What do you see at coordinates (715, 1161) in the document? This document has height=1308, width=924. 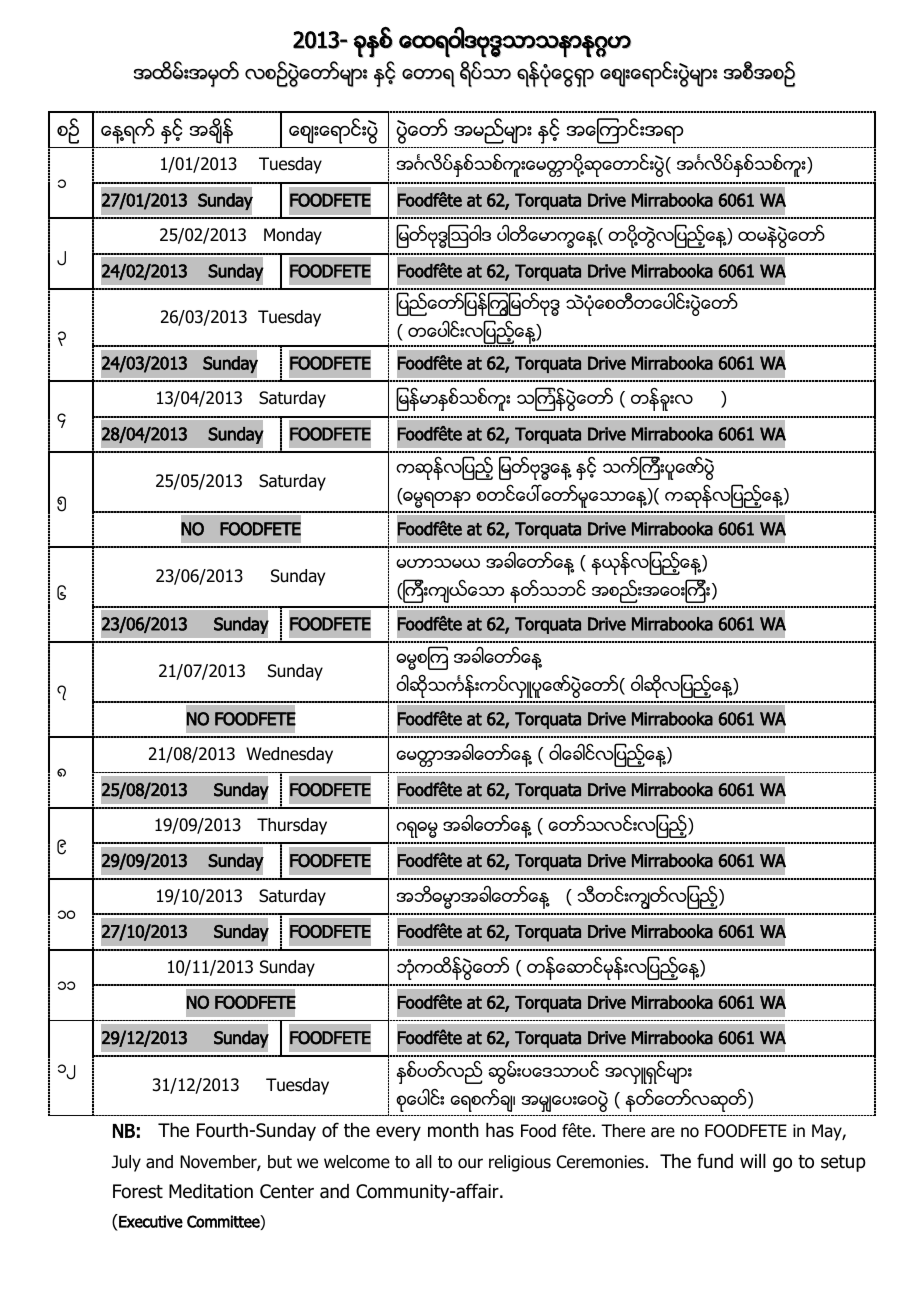 I see `fund` at bounding box center [715, 1161].
